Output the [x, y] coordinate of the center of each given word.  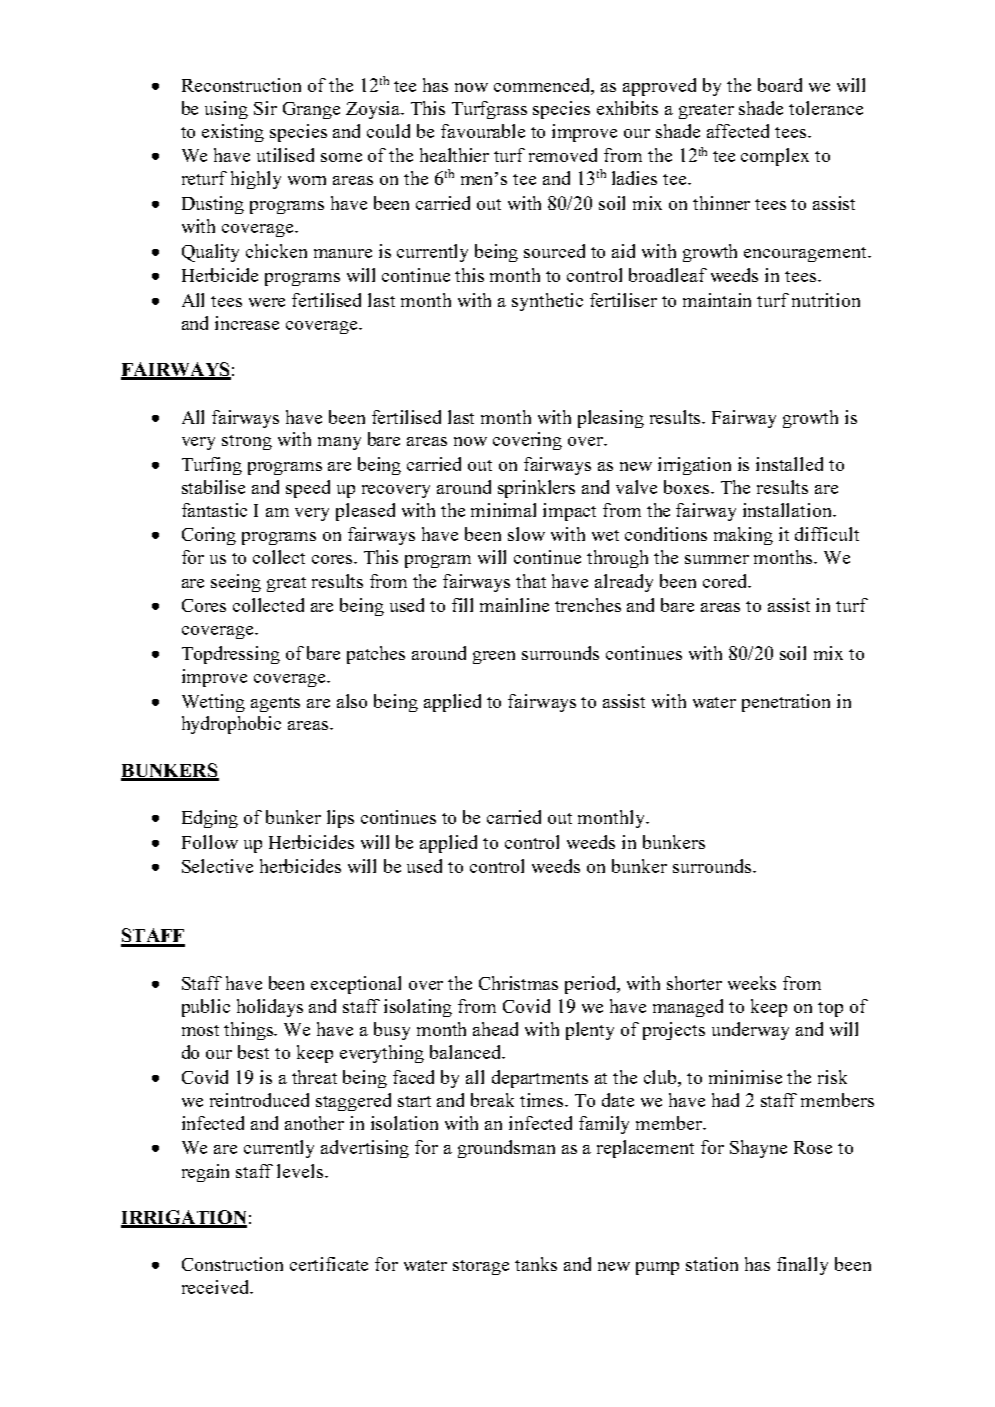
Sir [265, 108]
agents [275, 704]
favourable [483, 131]
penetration [786, 703]
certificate [329, 1264]
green [494, 657]
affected [738, 131]
